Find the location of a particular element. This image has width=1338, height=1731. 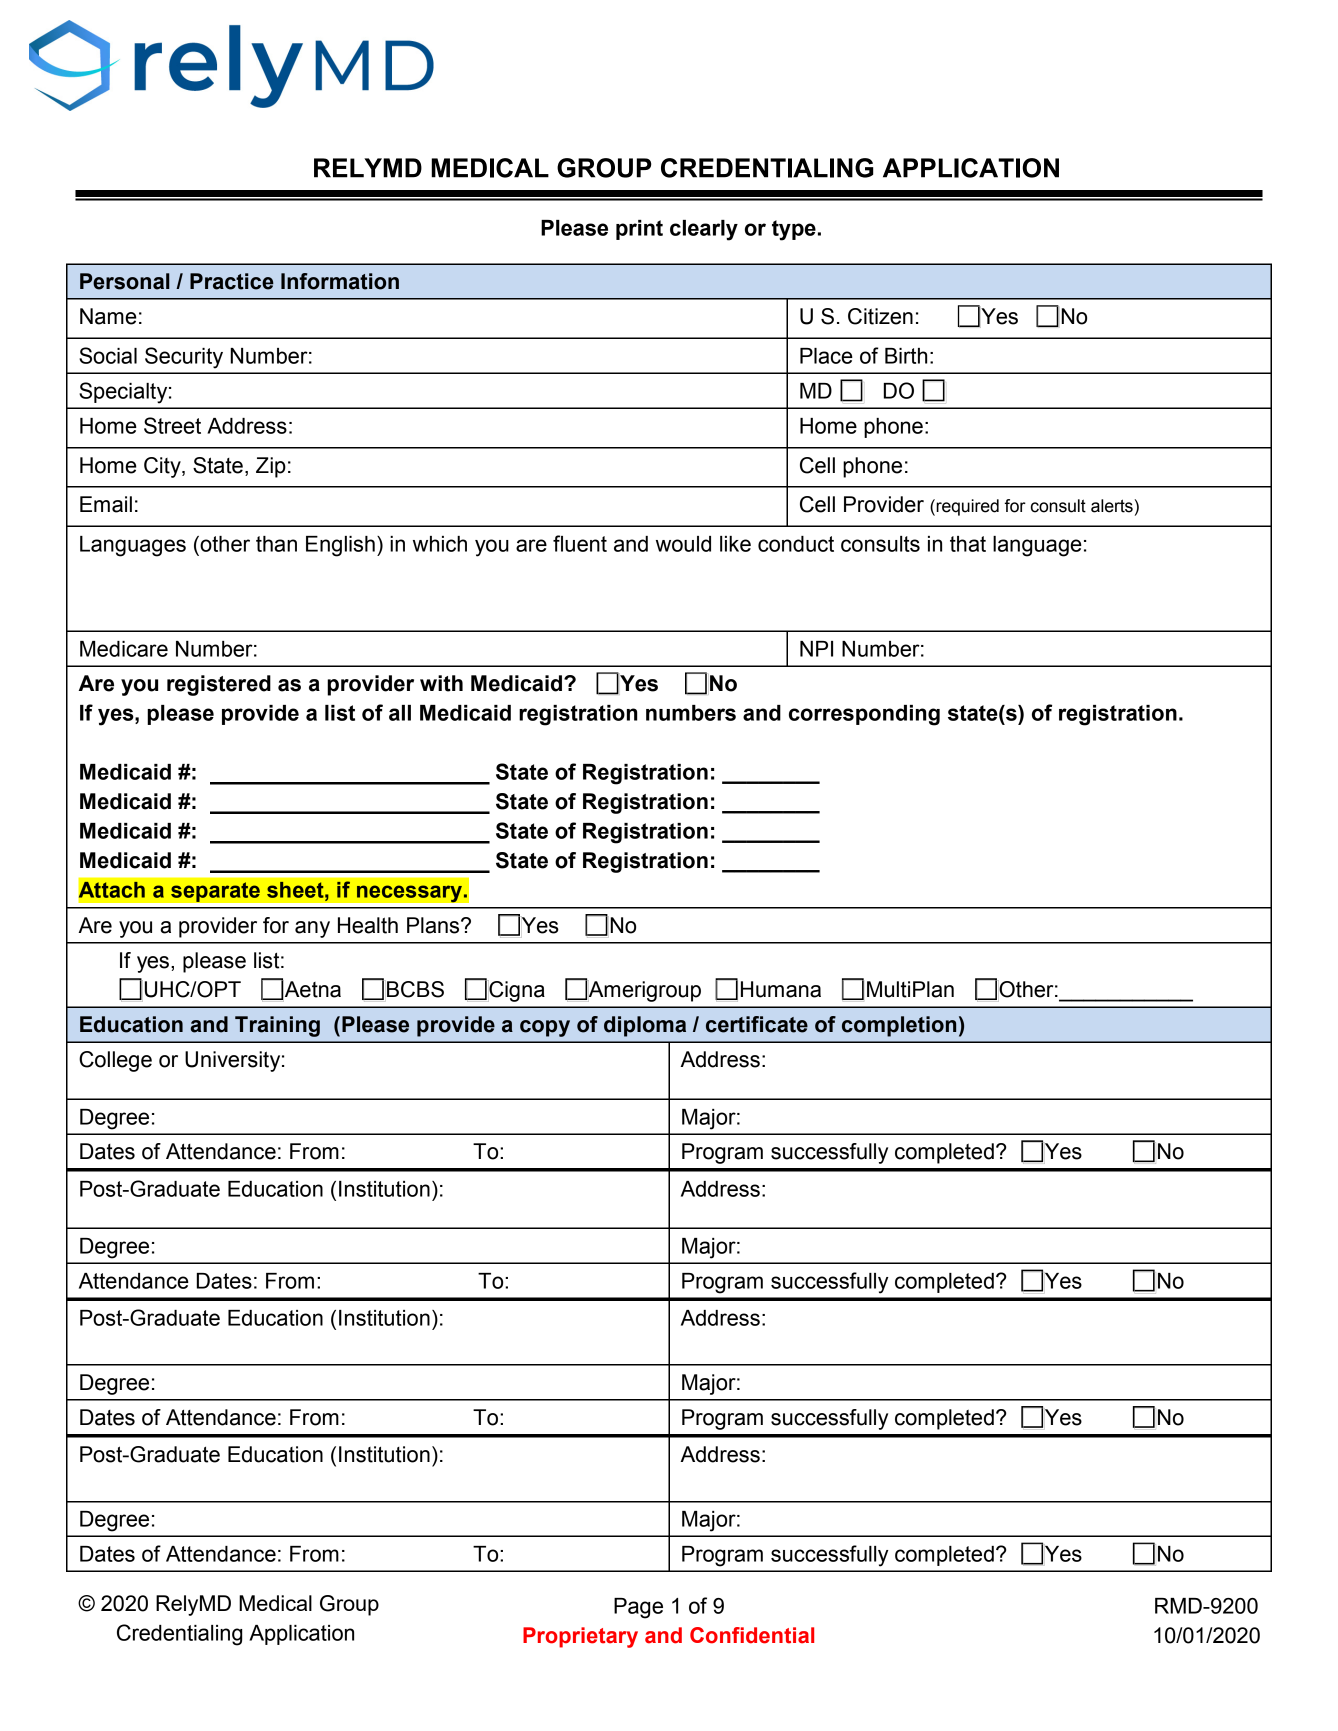

completion is located at coordinates (899, 1026).
